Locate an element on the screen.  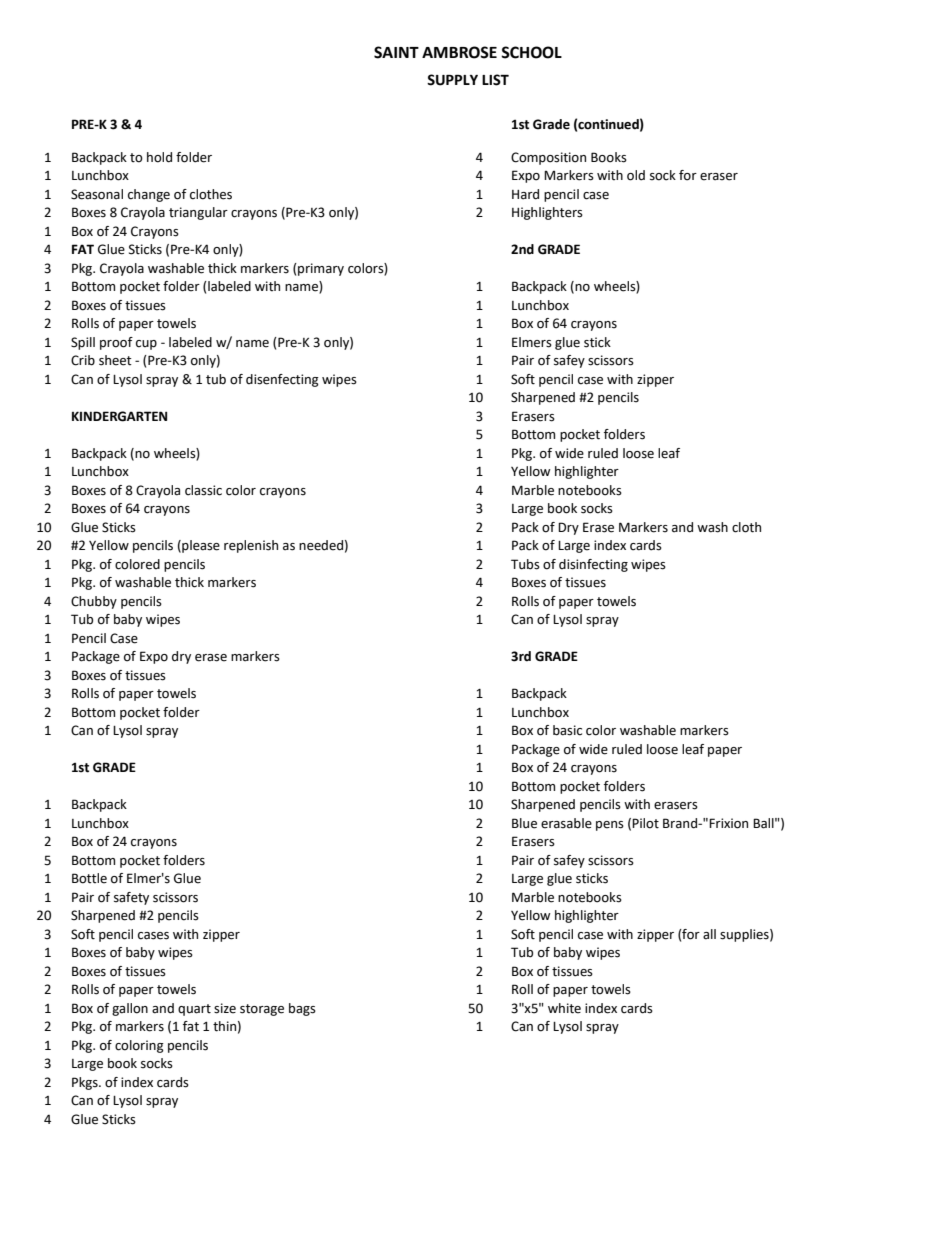
gallon is located at coordinates (130, 1009).
